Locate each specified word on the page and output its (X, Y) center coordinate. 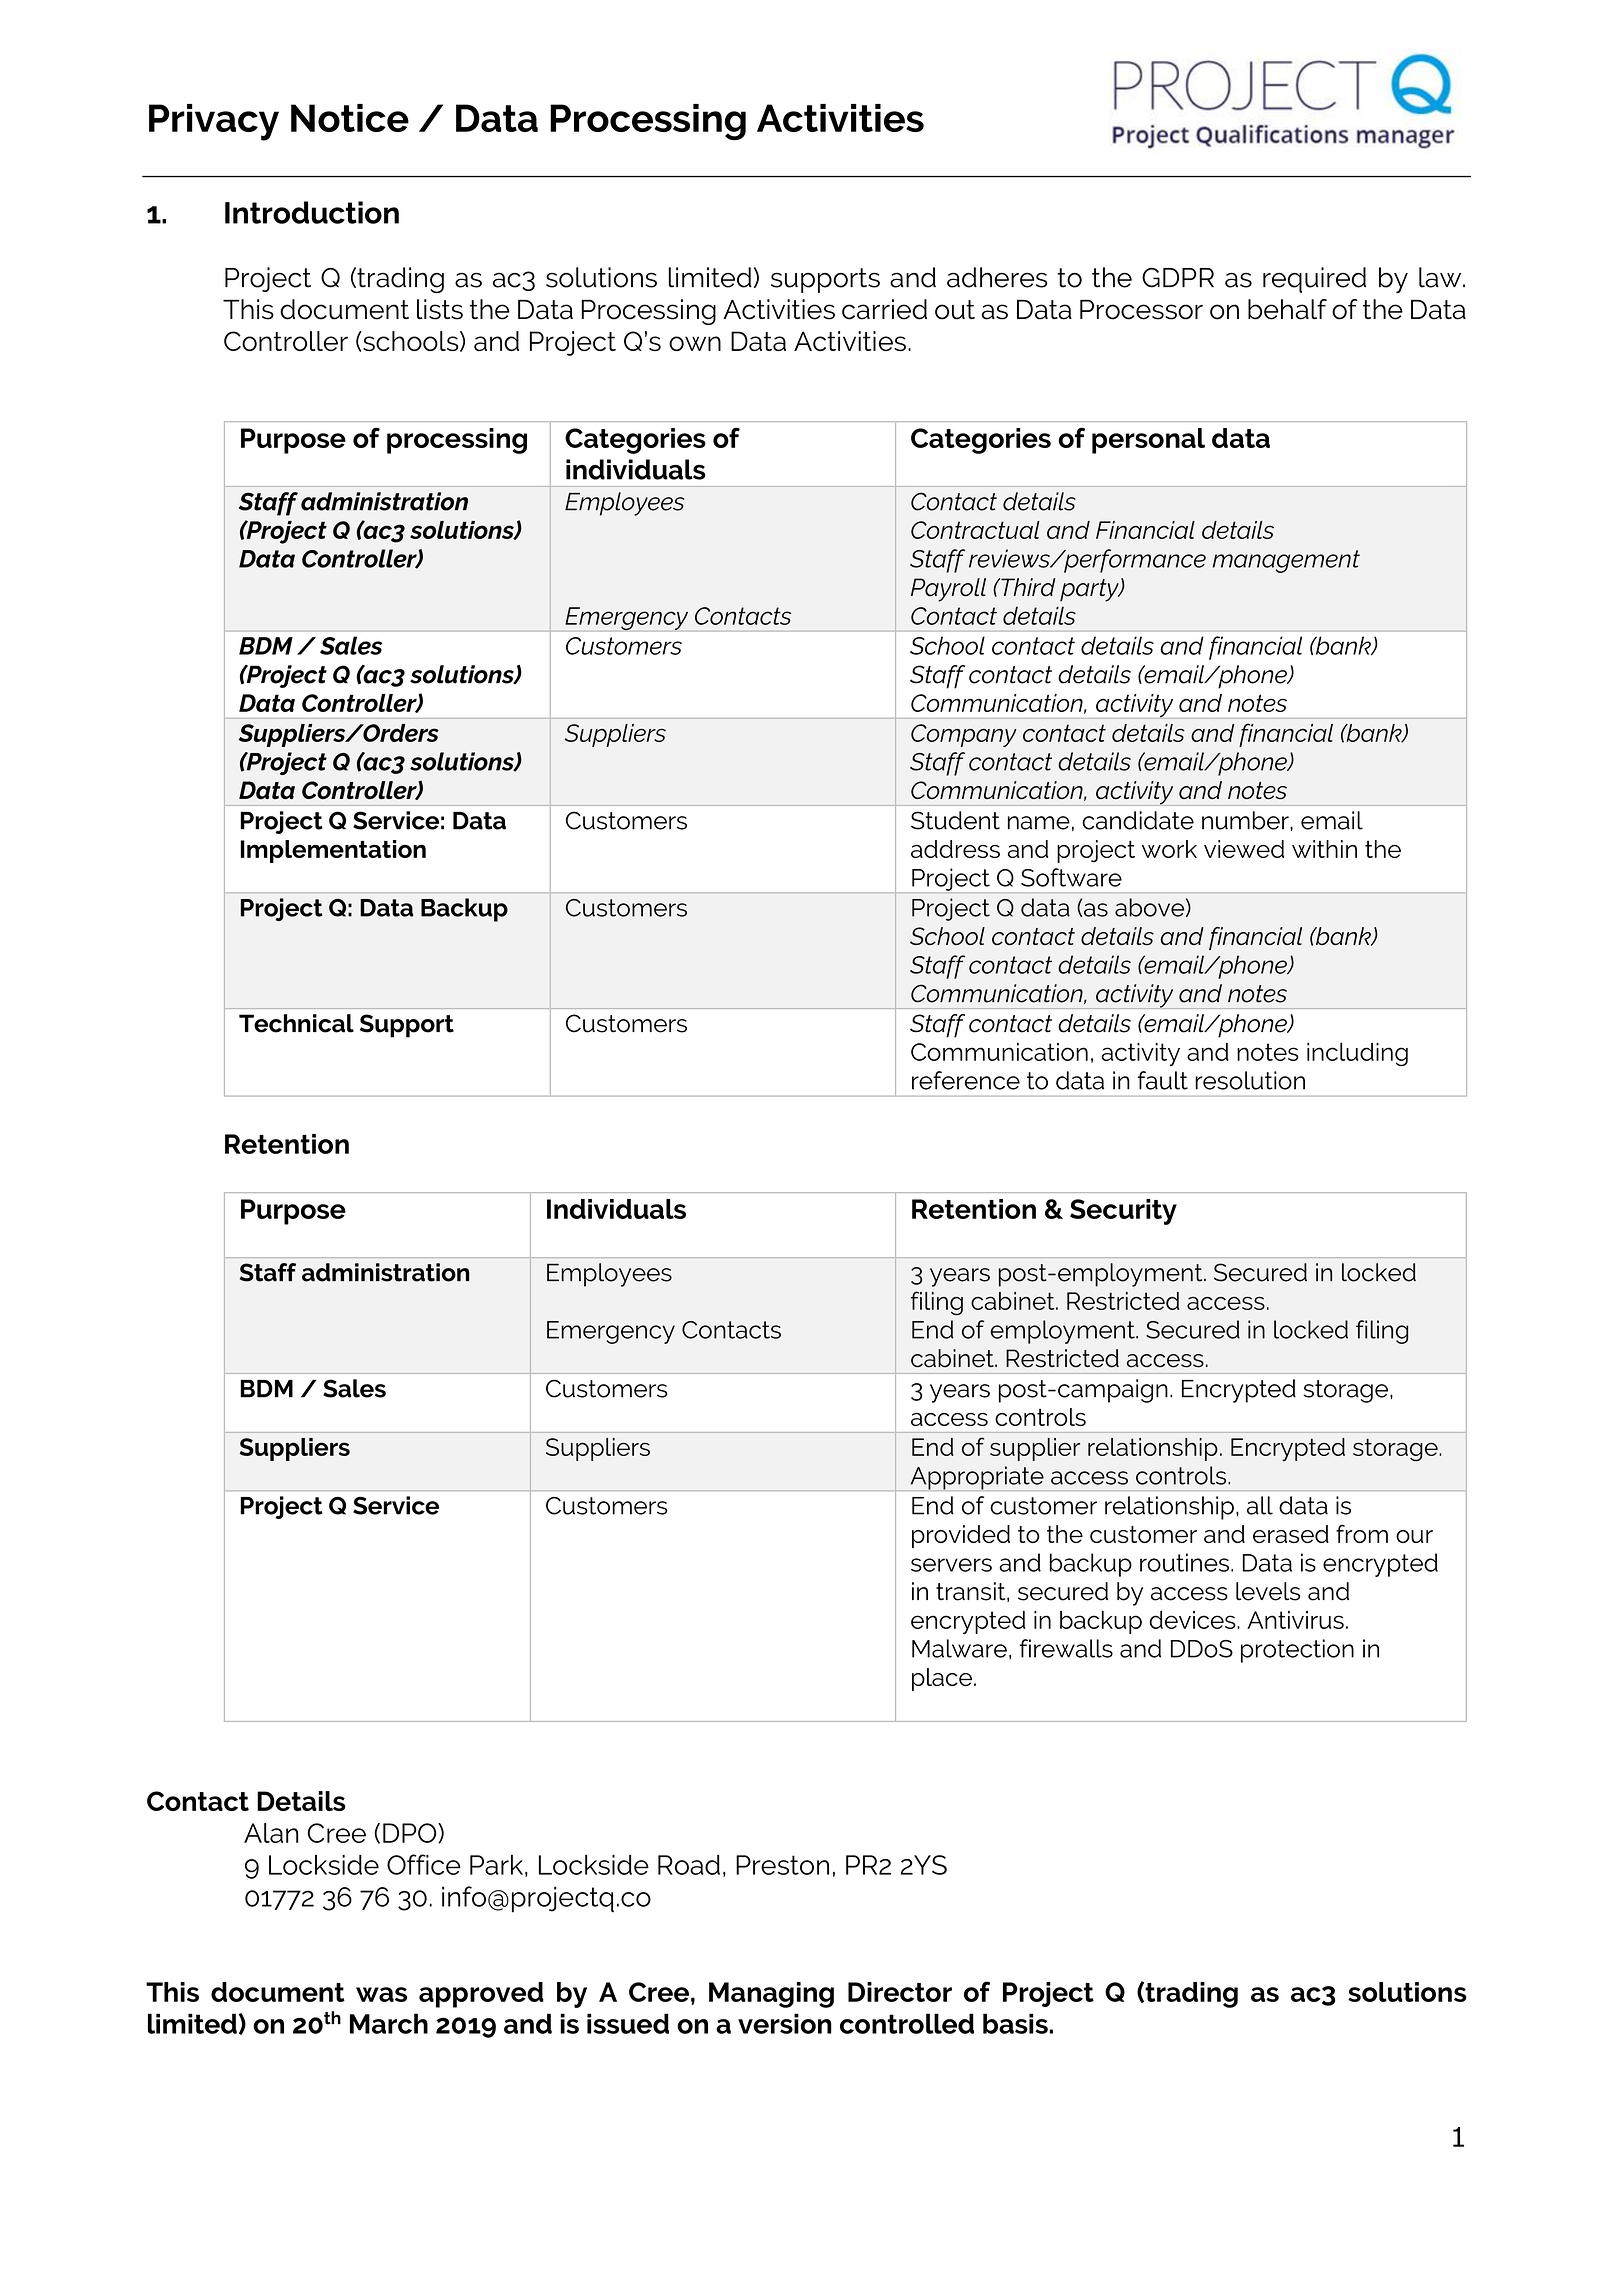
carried (884, 309)
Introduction (312, 212)
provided (961, 1536)
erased (1291, 1534)
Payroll (948, 590)
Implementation (333, 851)
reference (966, 1080)
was (381, 1994)
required (1314, 280)
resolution (1250, 1080)
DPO (411, 1833)
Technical (296, 1023)
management (1286, 561)
